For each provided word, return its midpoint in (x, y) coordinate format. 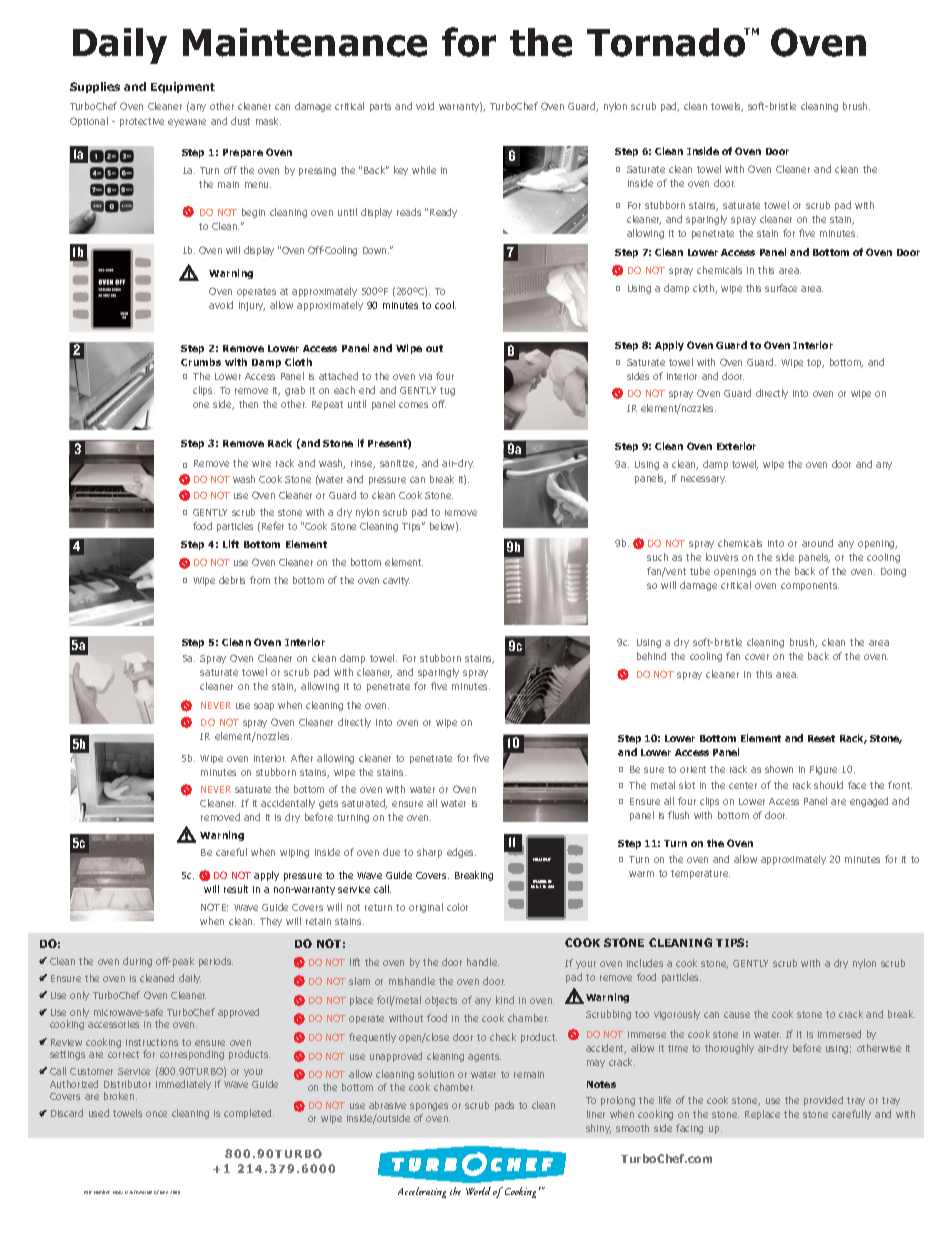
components (810, 586)
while (424, 170)
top (815, 363)
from (260, 580)
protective (142, 122)
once (156, 1114)
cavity (396, 581)
